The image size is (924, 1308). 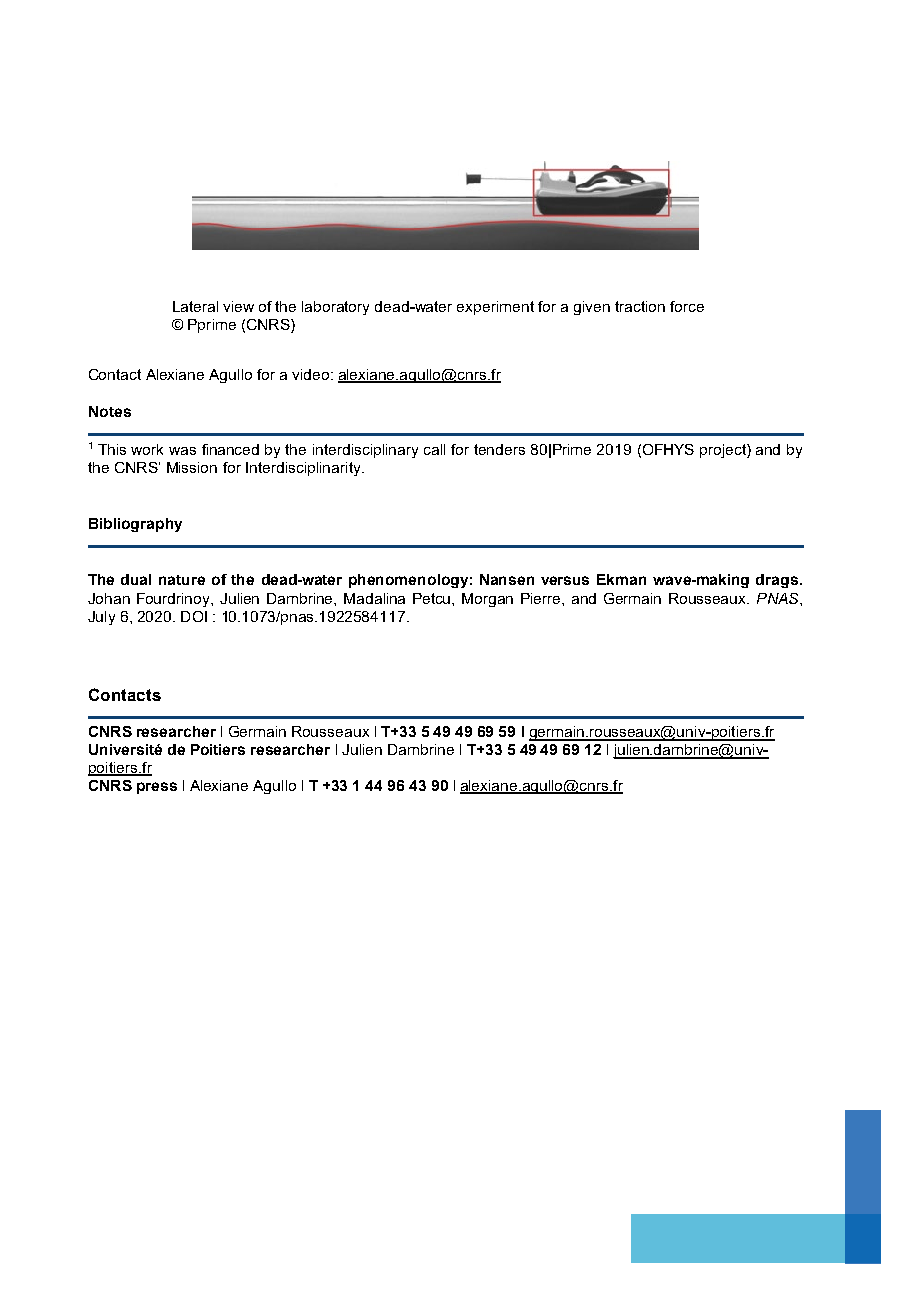 I want to click on Morgan, so click(x=487, y=600).
